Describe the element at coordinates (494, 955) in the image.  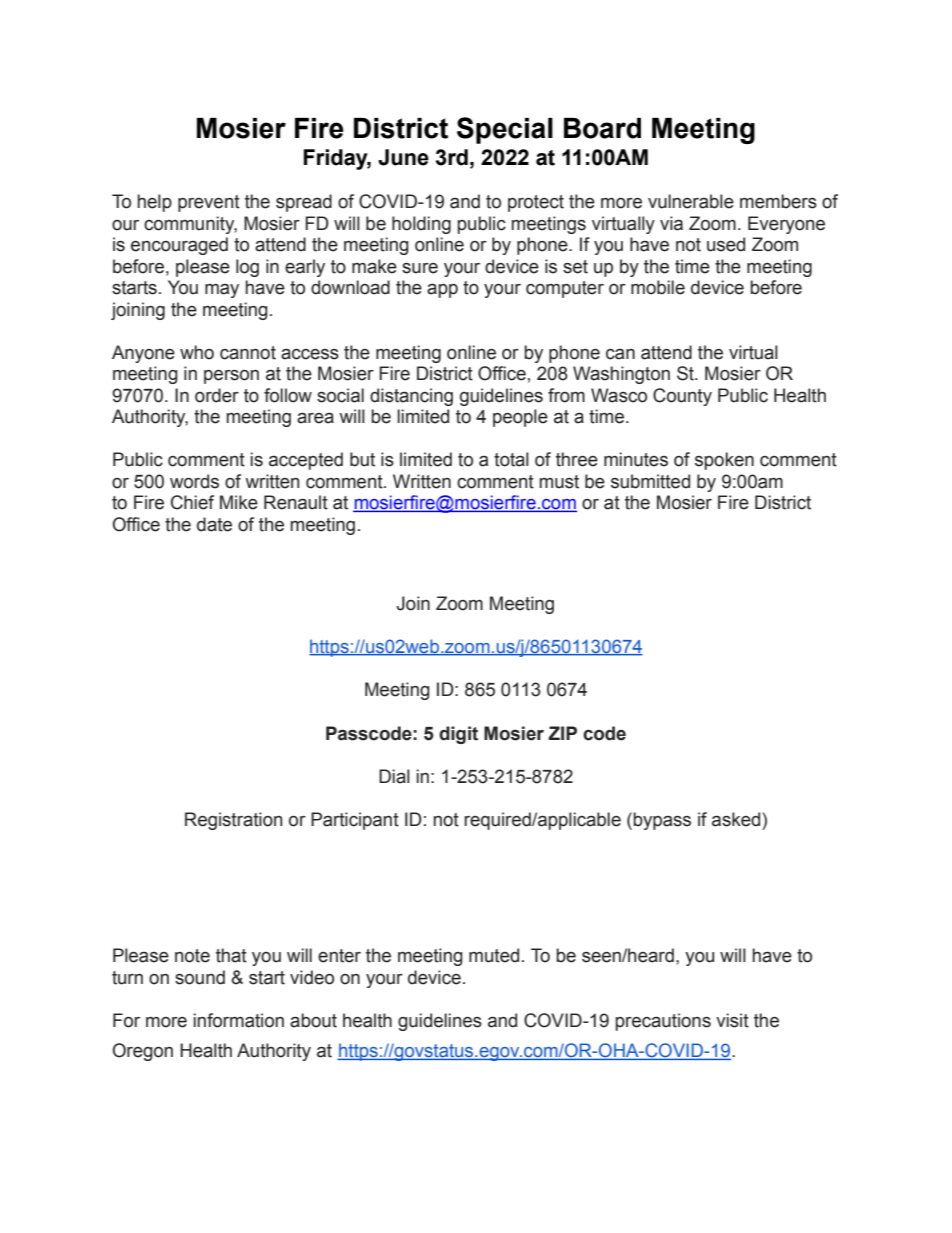
I see `muted` at that location.
